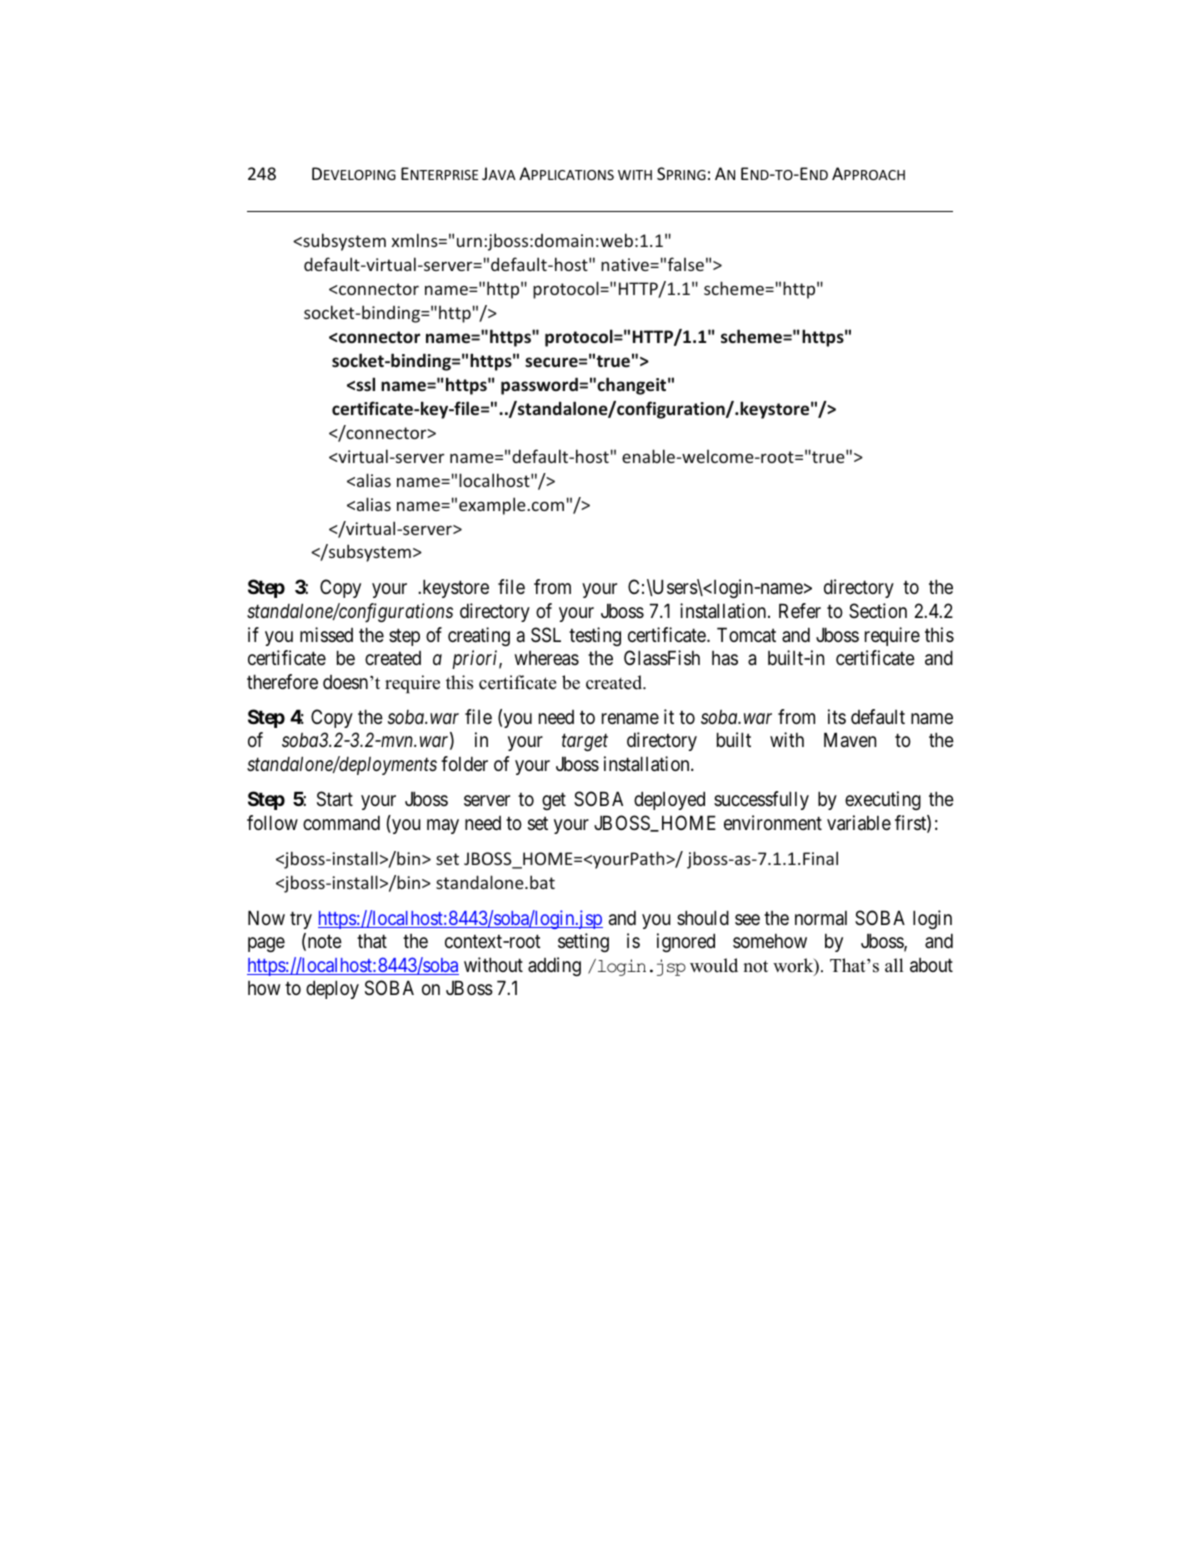 The width and height of the screenshot is (1200, 1553). I want to click on note, so click(323, 943).
